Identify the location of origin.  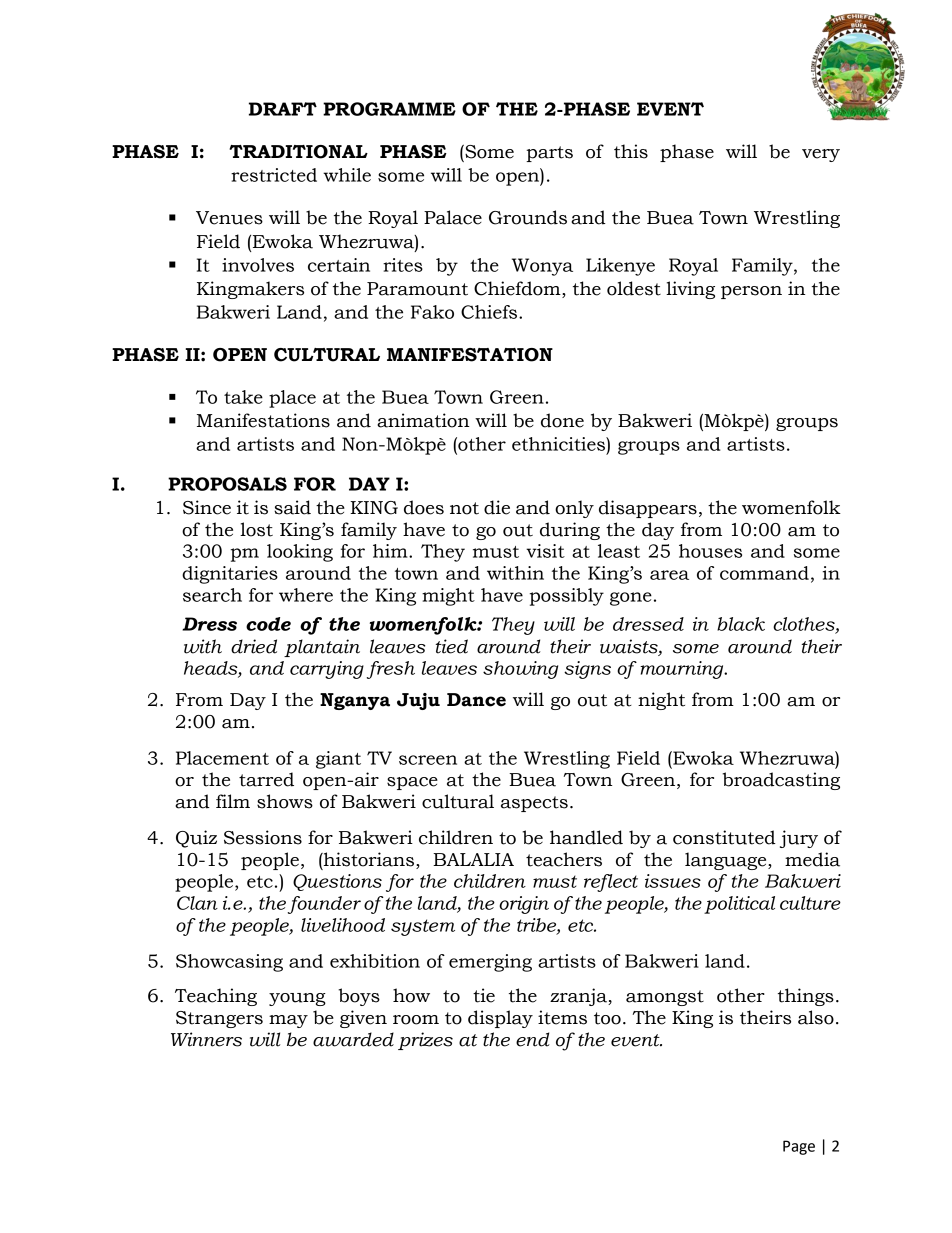
(524, 905).
